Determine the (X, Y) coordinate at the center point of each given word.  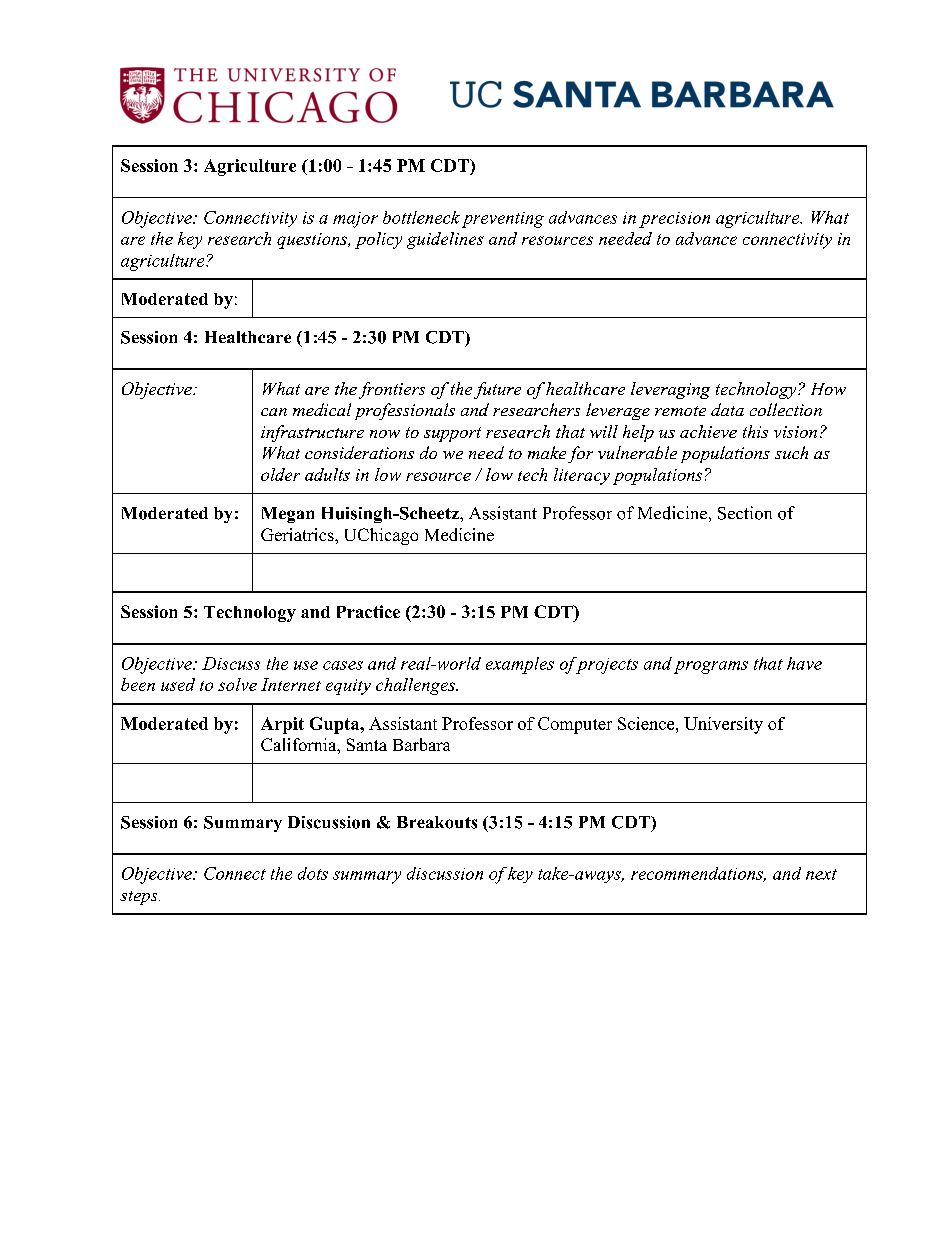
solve (237, 684)
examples (520, 665)
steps (140, 898)
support (452, 434)
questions (313, 241)
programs (711, 667)
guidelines (445, 240)
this (755, 431)
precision (674, 220)
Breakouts (437, 822)
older (280, 474)
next (821, 874)
